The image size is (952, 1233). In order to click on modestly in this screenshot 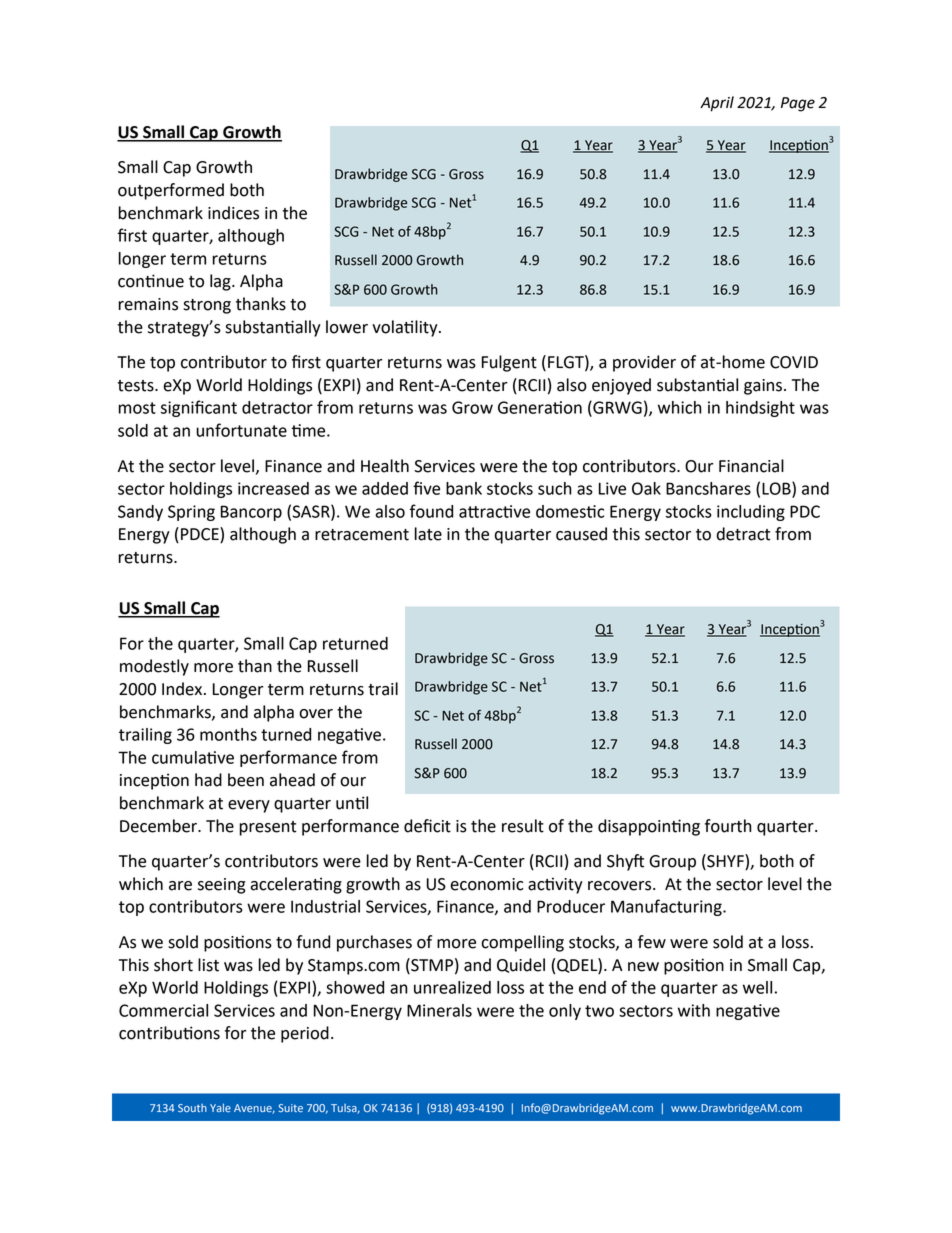, I will do `click(154, 667)`.
